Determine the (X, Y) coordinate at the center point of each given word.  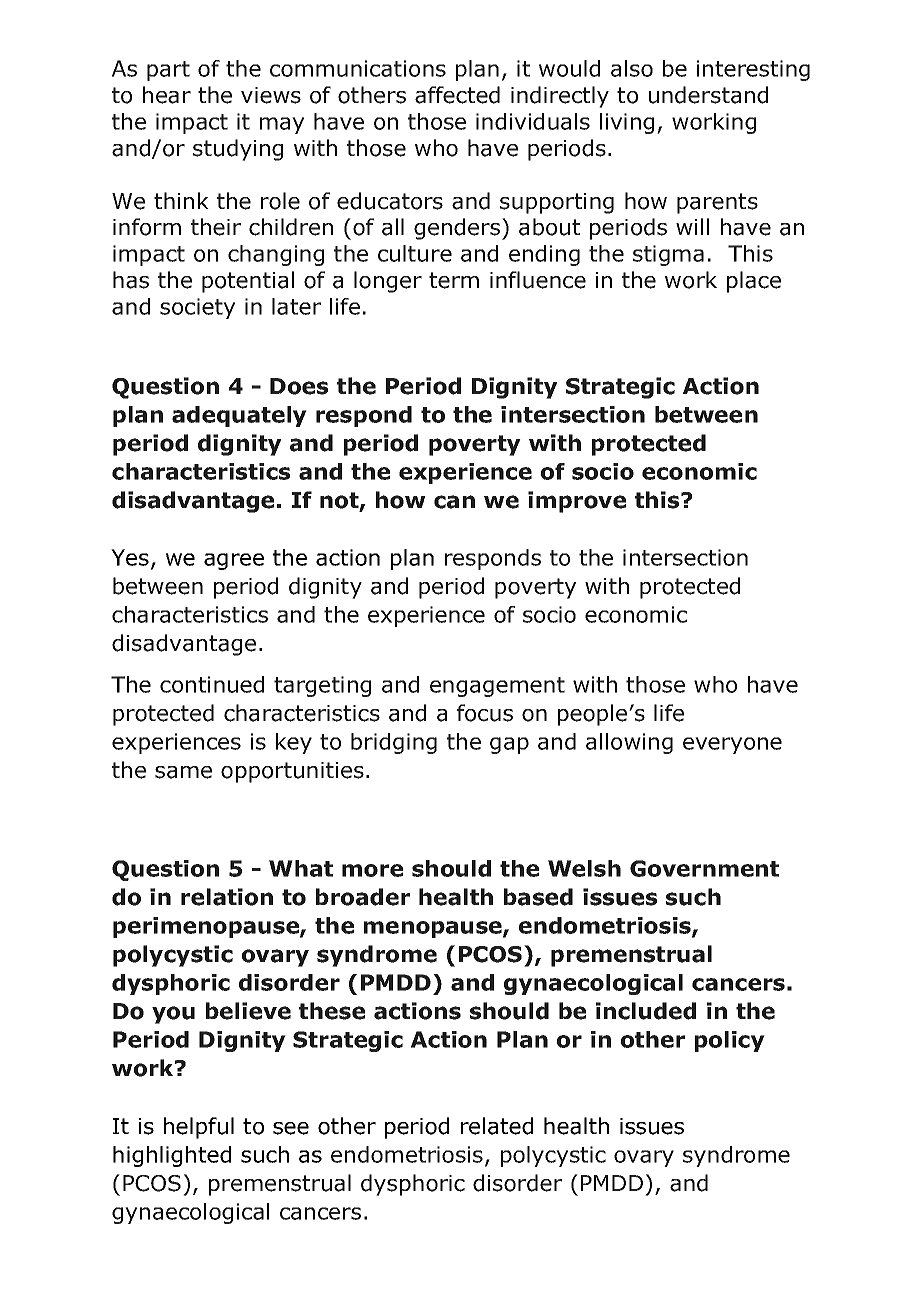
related (497, 1126)
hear (167, 95)
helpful (199, 1128)
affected (457, 95)
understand (708, 95)
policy (730, 1041)
